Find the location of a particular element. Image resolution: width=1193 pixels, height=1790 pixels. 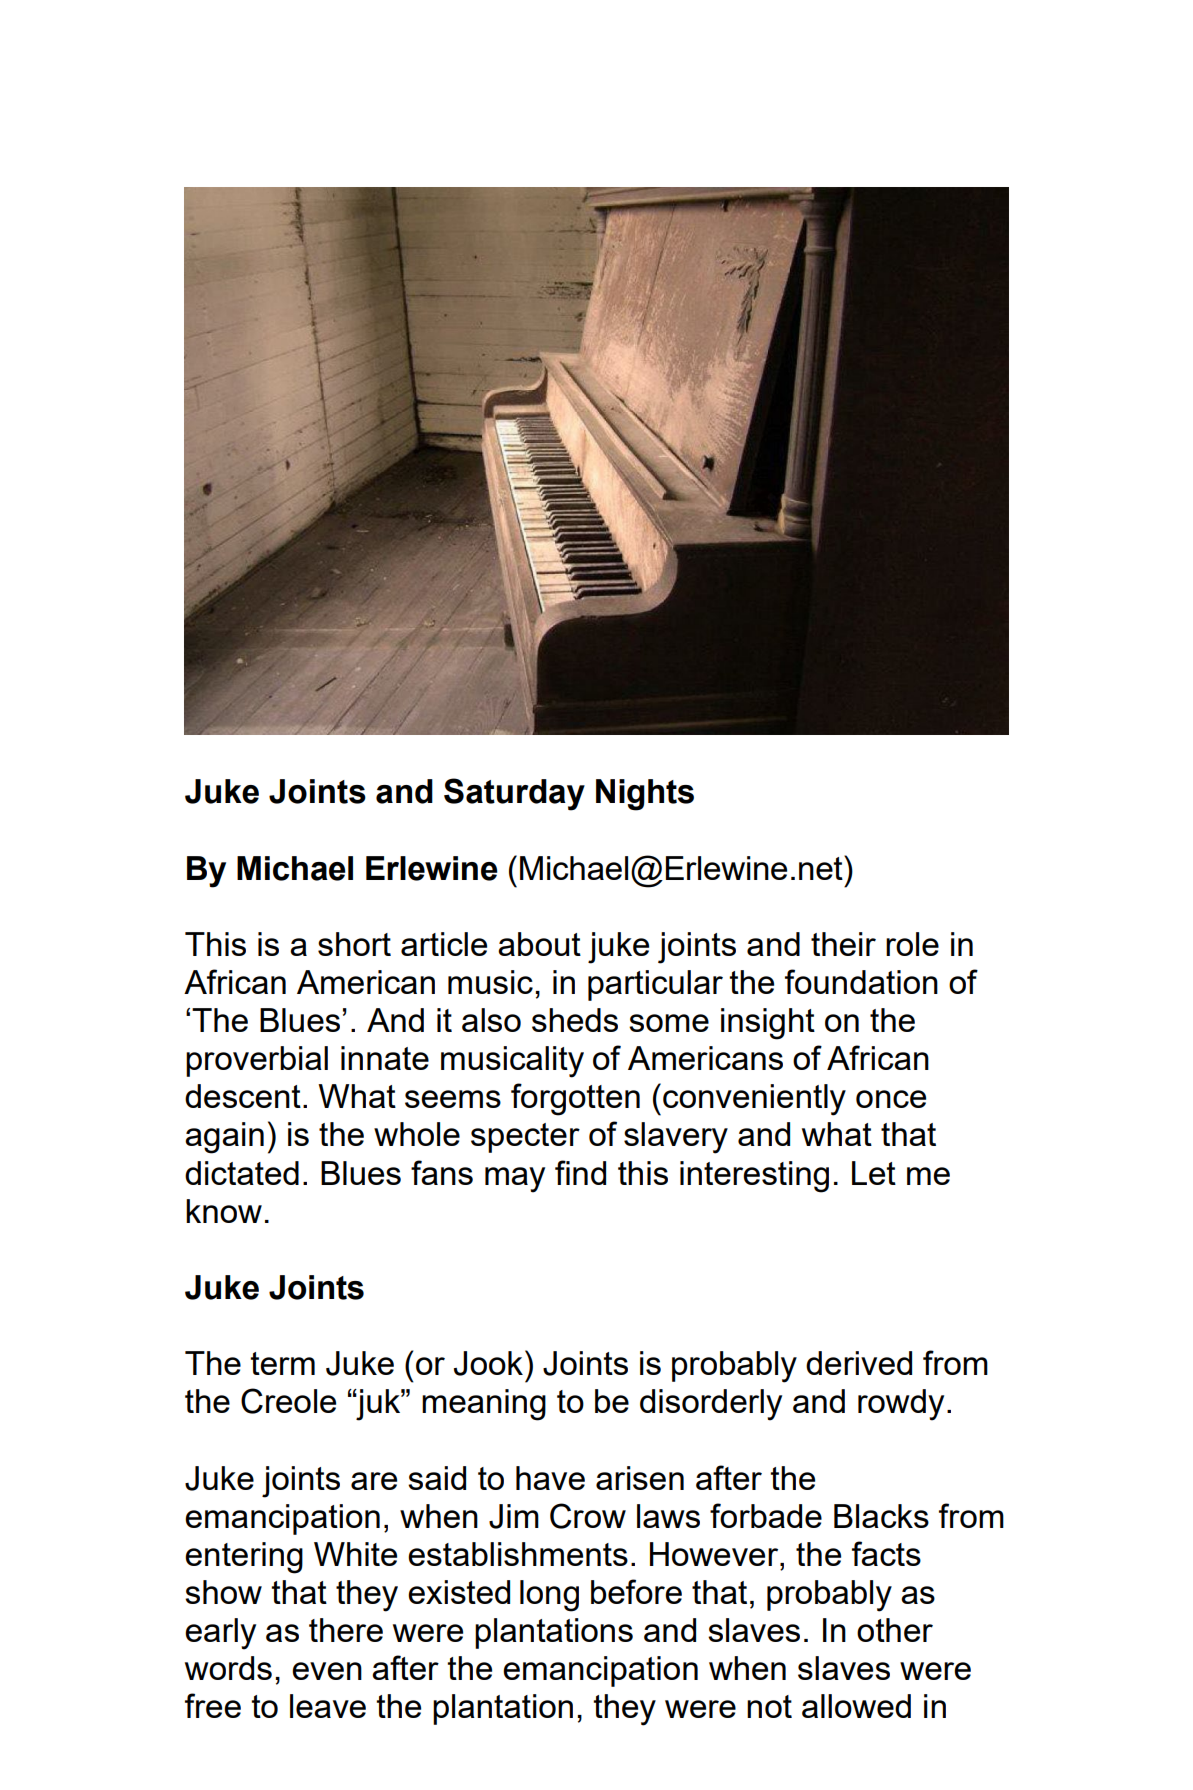

meaning is located at coordinates (484, 1405).
